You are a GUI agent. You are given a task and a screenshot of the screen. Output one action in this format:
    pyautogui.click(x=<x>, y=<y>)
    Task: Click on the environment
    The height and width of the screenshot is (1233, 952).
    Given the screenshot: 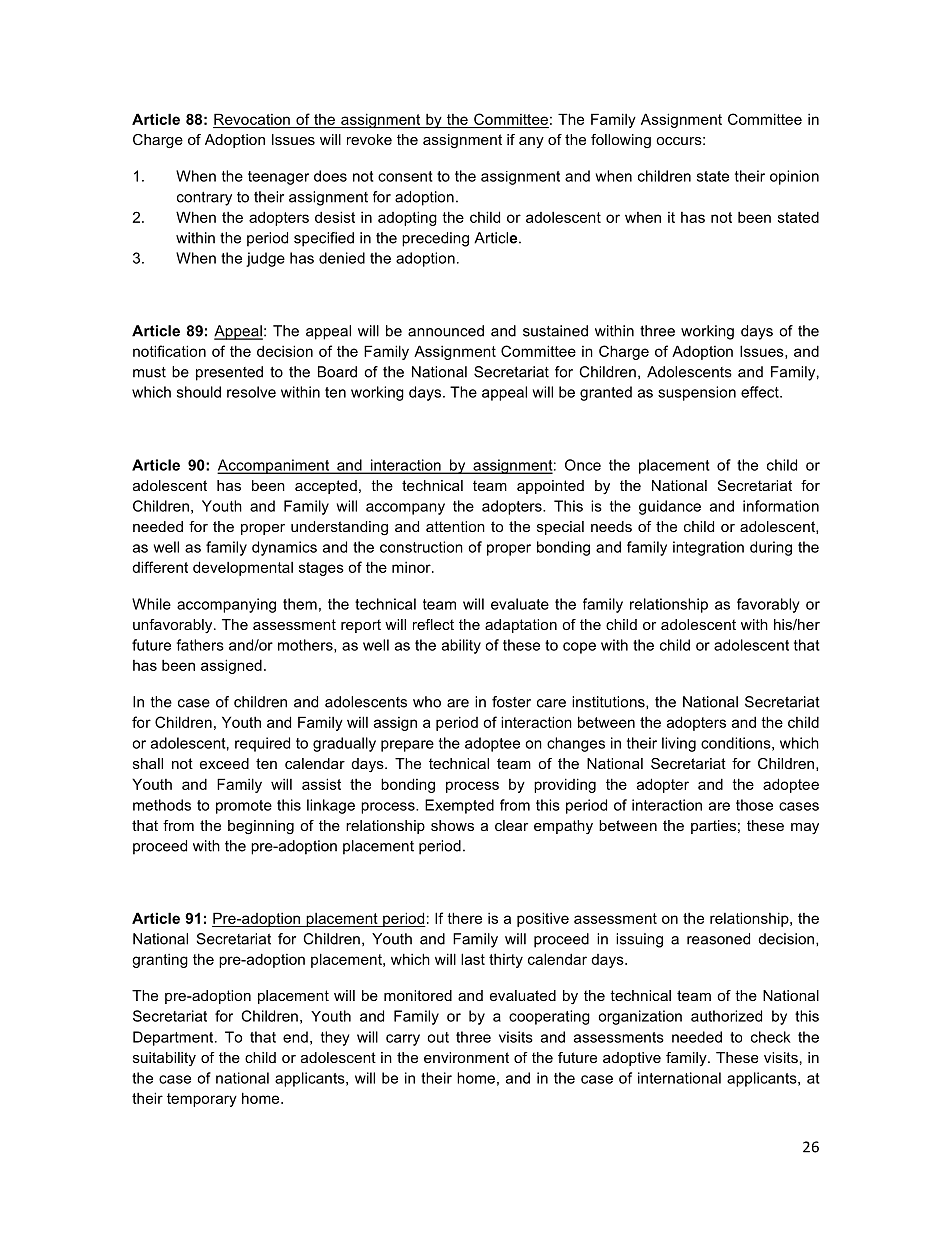 What is the action you would take?
    pyautogui.click(x=466, y=1057)
